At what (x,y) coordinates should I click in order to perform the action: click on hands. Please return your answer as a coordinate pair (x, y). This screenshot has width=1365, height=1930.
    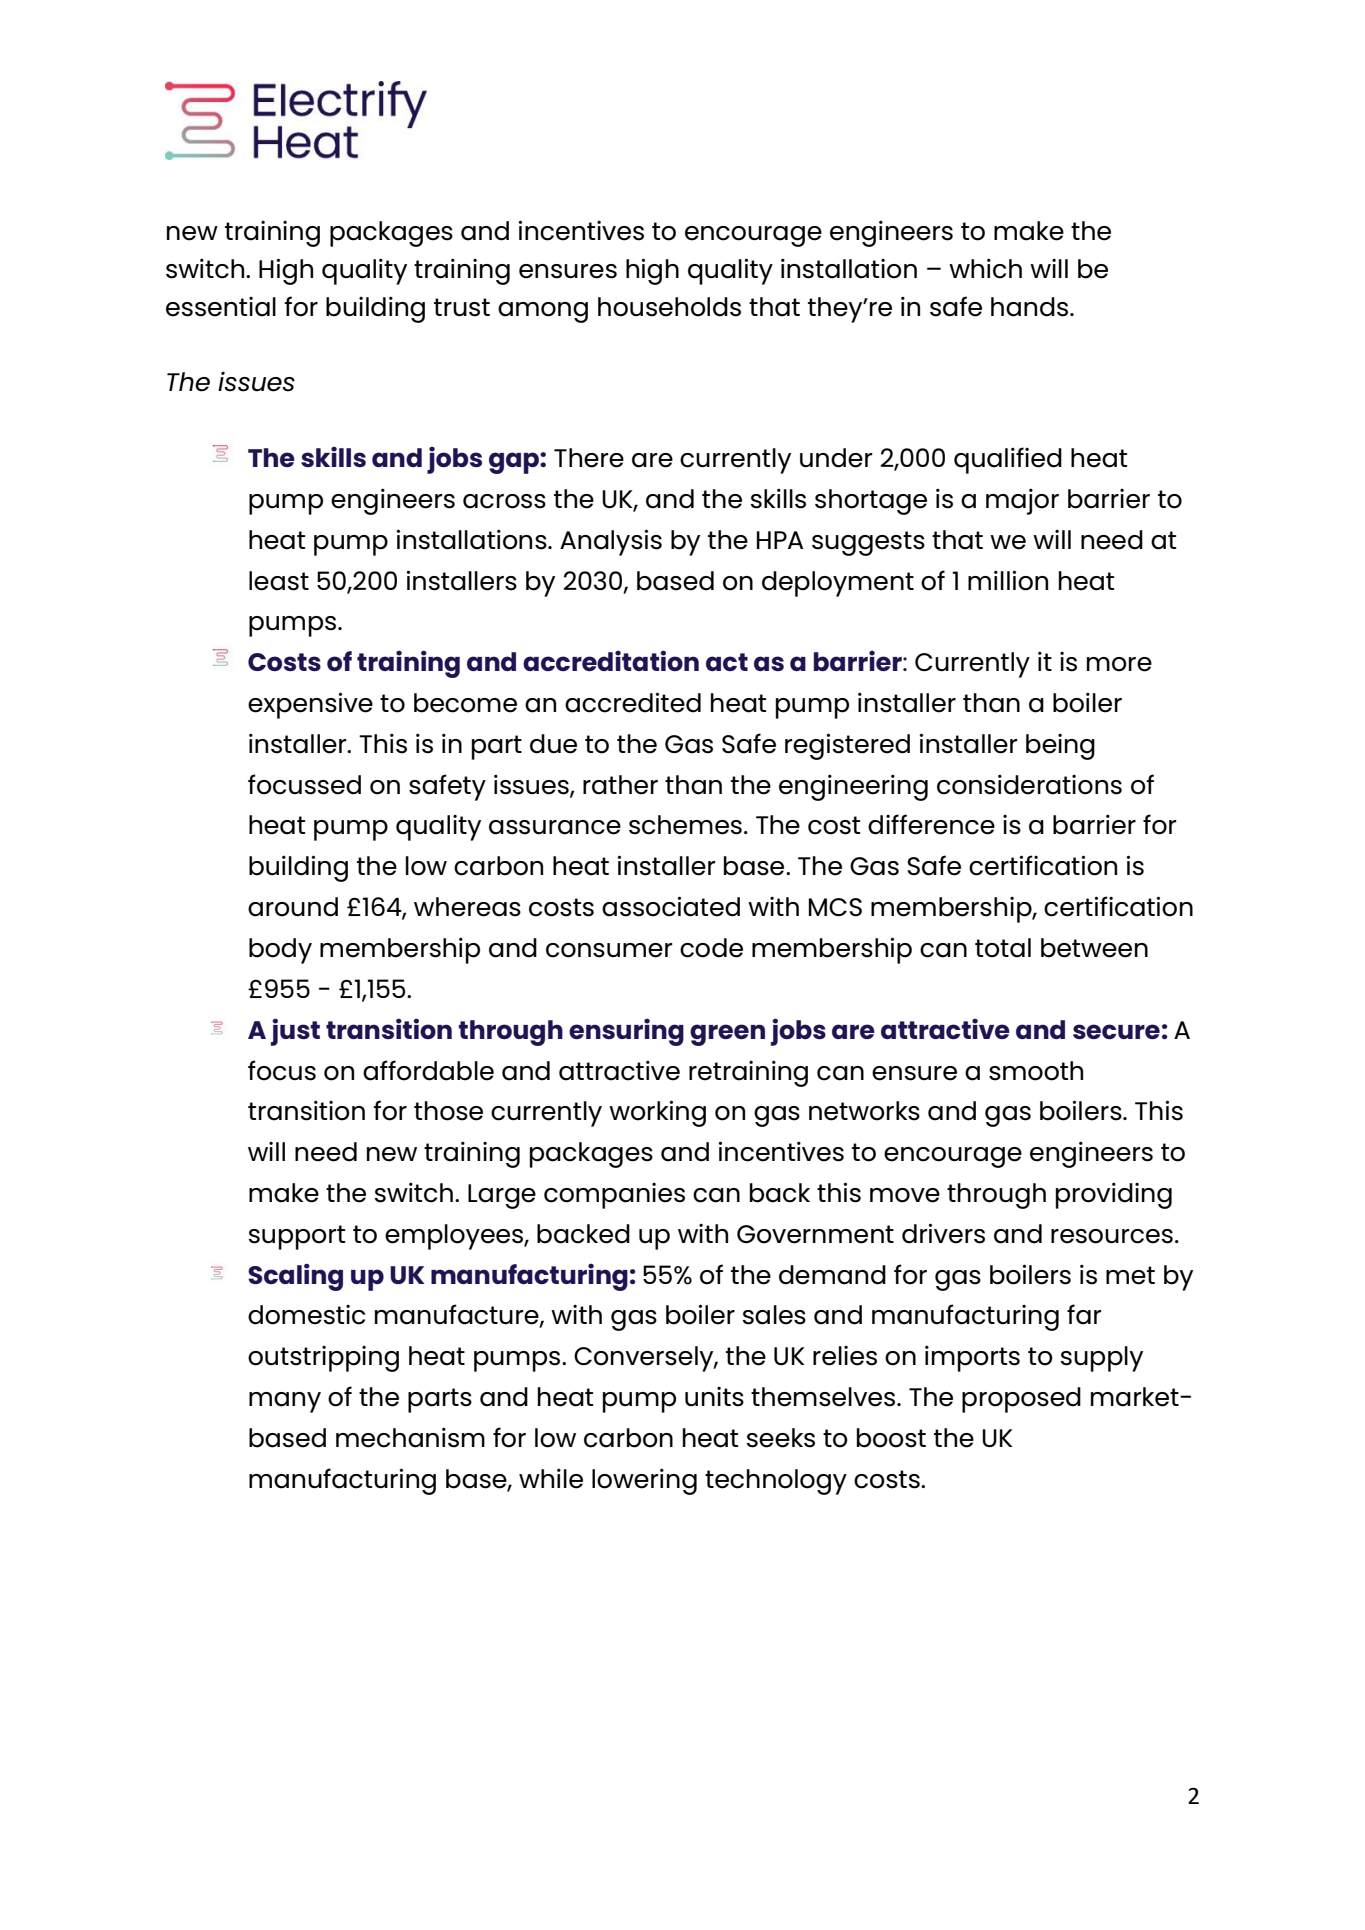
    Looking at the image, I should click on (1031, 307).
